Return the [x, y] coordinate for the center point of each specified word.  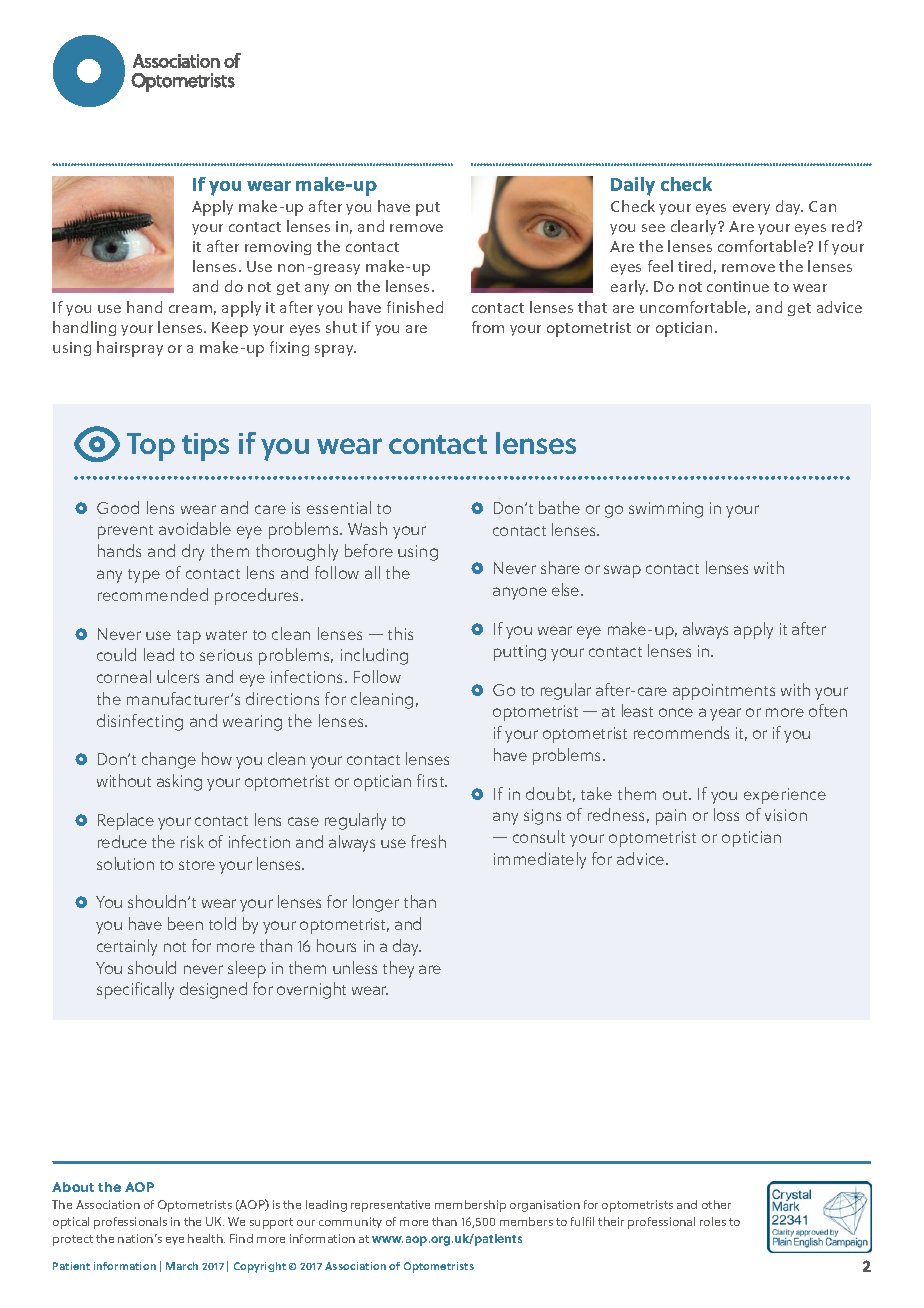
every [751, 209]
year [725, 714]
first [432, 780]
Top [151, 447]
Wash [367, 528]
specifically [135, 990]
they [398, 969]
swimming [666, 510]
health [206, 1238]
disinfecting [140, 722]
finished [415, 307]
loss [726, 814]
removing [278, 248]
